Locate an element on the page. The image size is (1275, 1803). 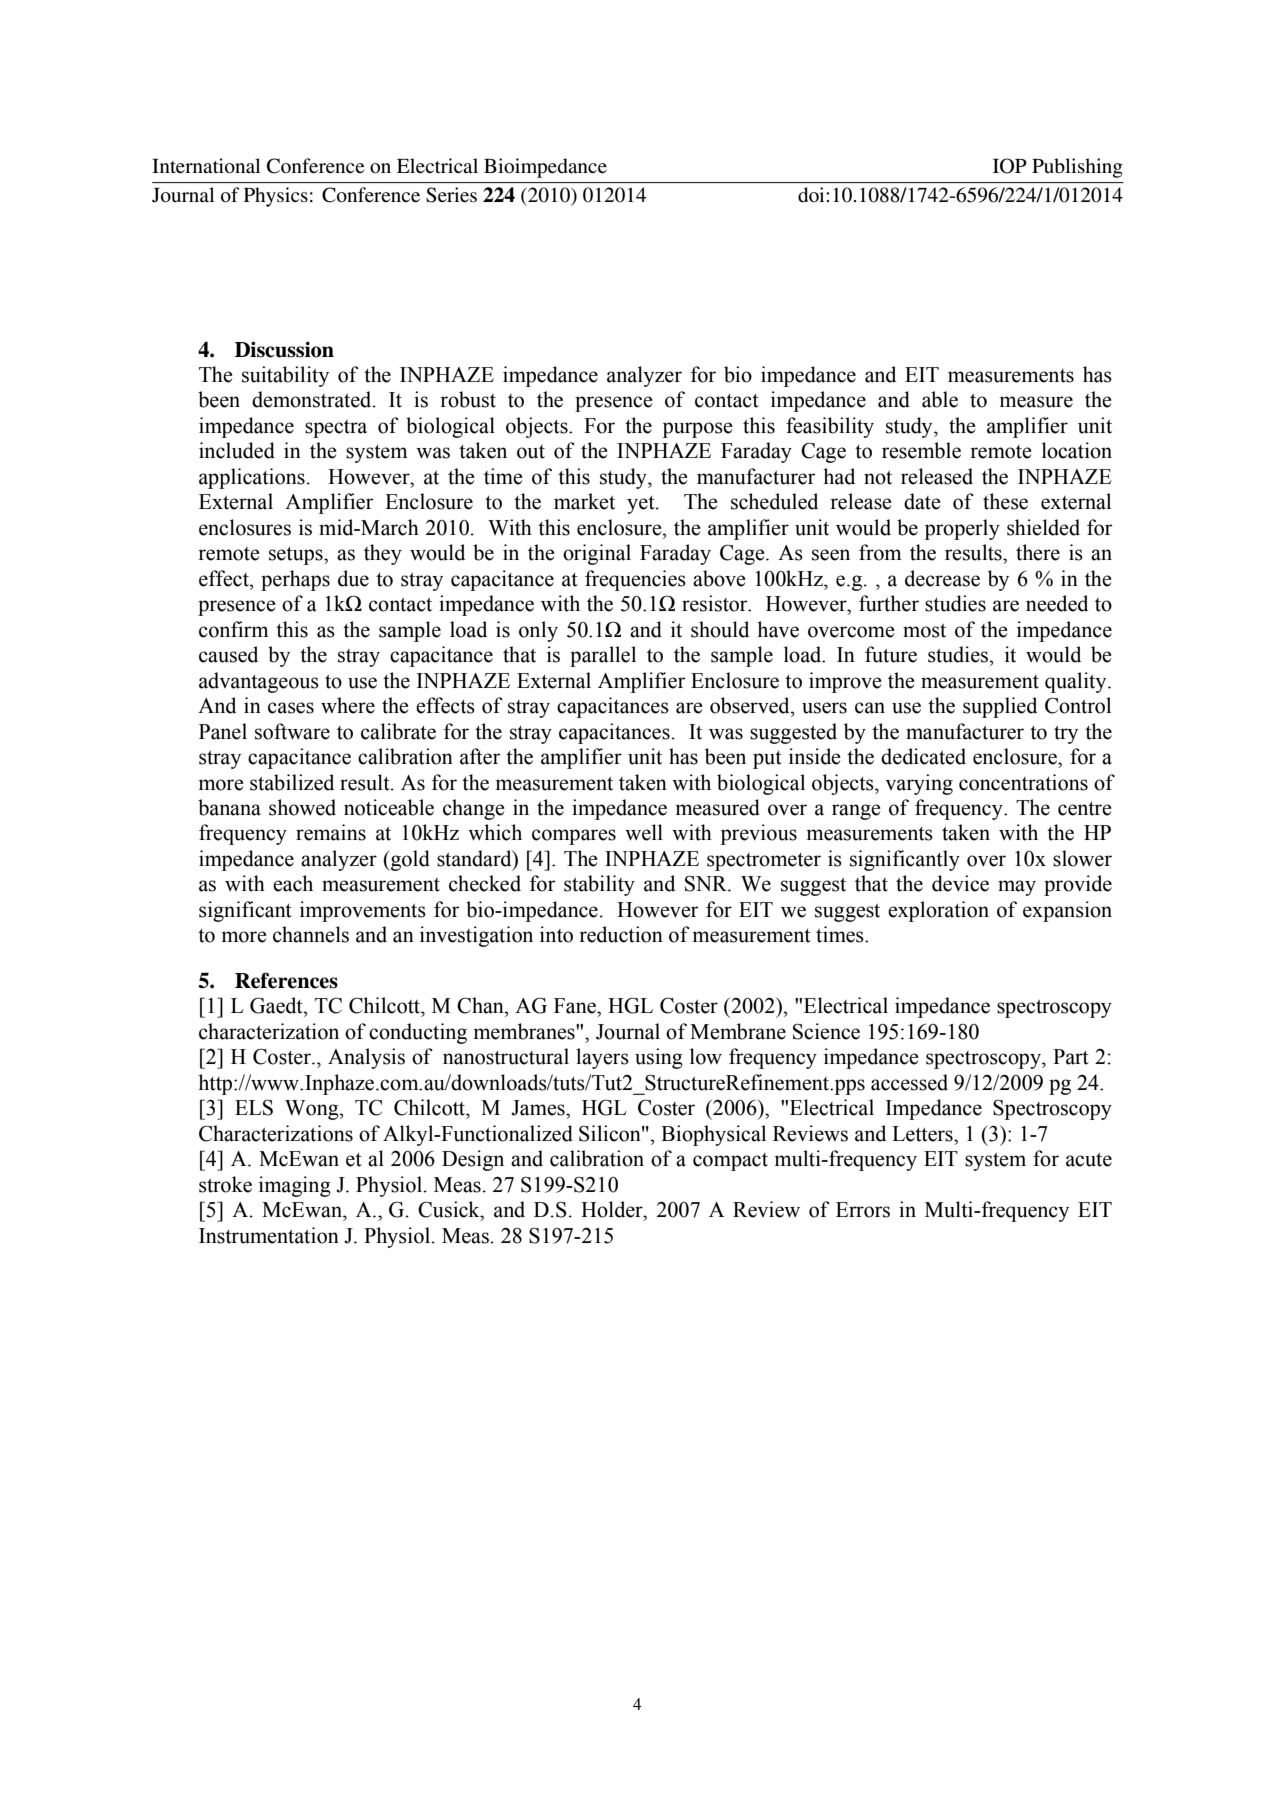
supplied is located at coordinates (1000, 707).
